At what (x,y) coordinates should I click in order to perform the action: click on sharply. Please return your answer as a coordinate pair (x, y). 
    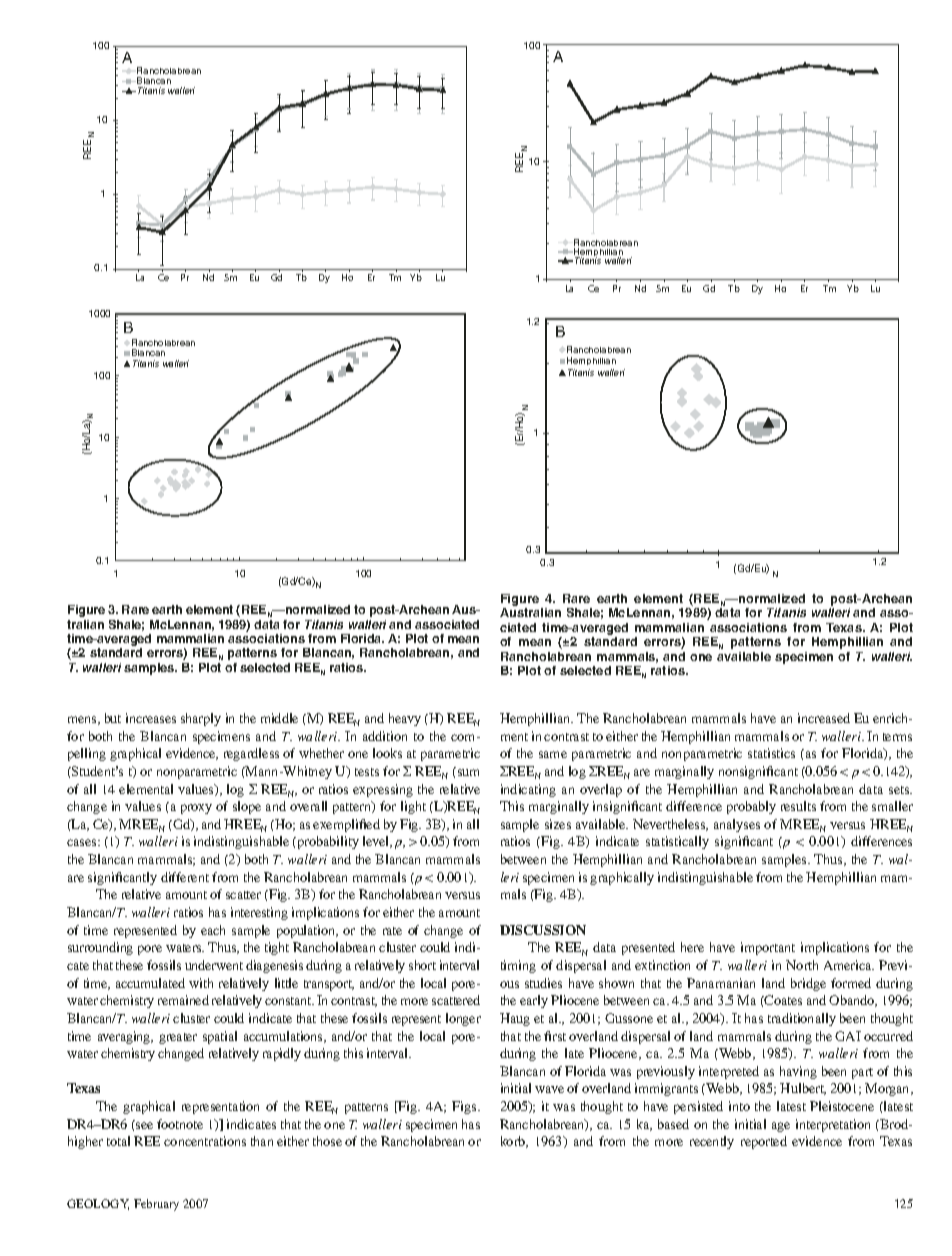
    Looking at the image, I should click on (201, 719).
